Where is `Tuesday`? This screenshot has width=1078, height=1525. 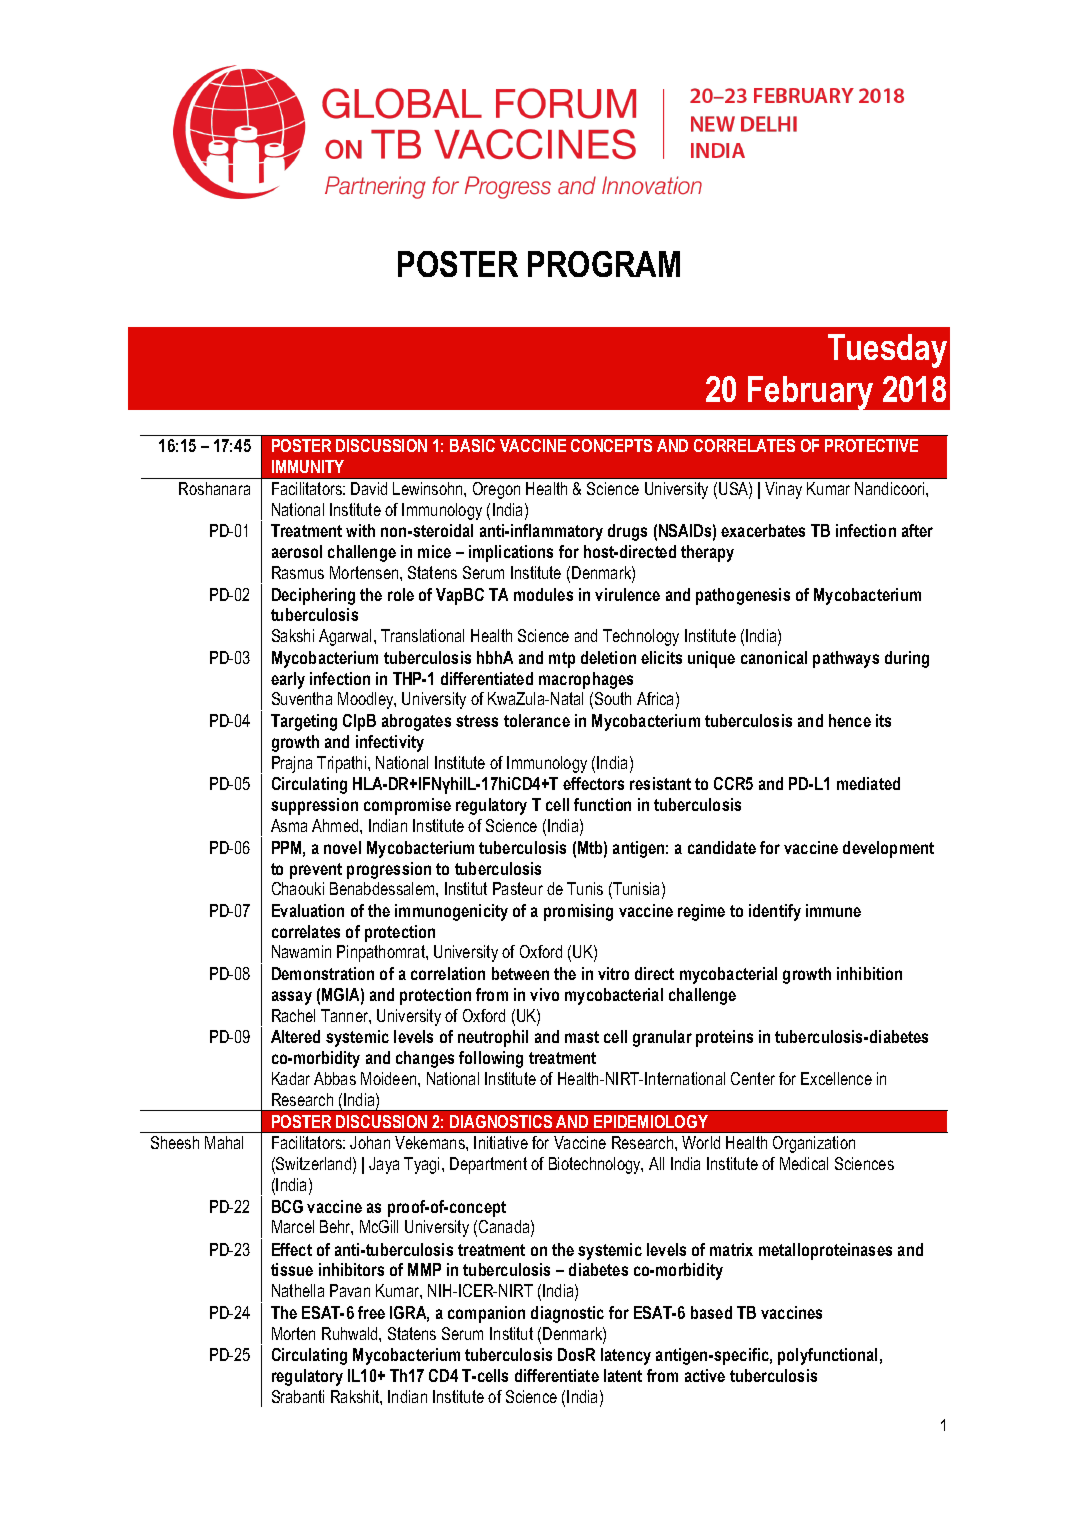 Tuesday is located at coordinates (887, 351).
